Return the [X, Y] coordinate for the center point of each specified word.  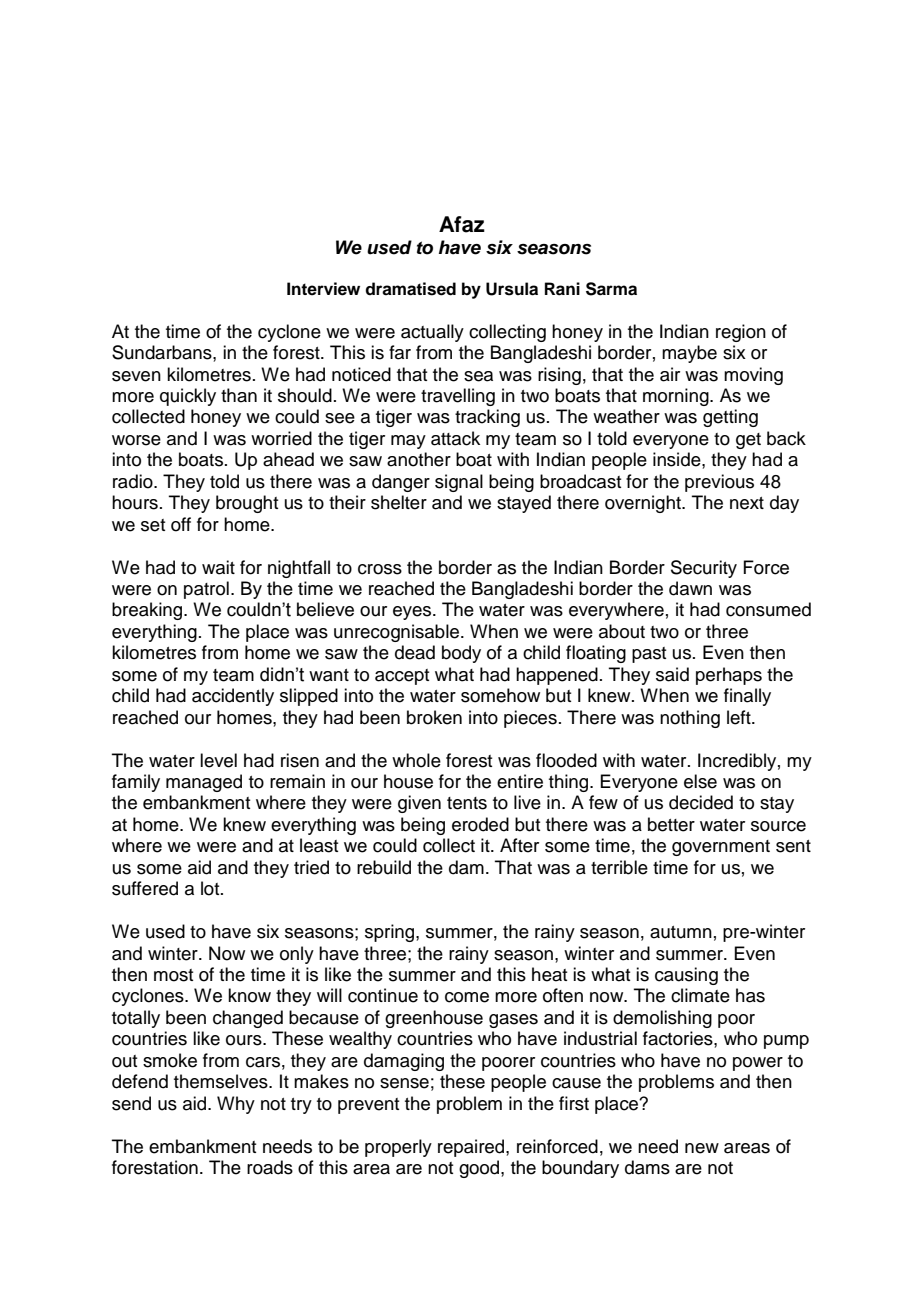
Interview [323, 289]
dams [647, 1167]
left [740, 717]
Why [236, 1105]
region [741, 333]
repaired [472, 1148]
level [218, 760]
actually [432, 333]
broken [434, 717]
